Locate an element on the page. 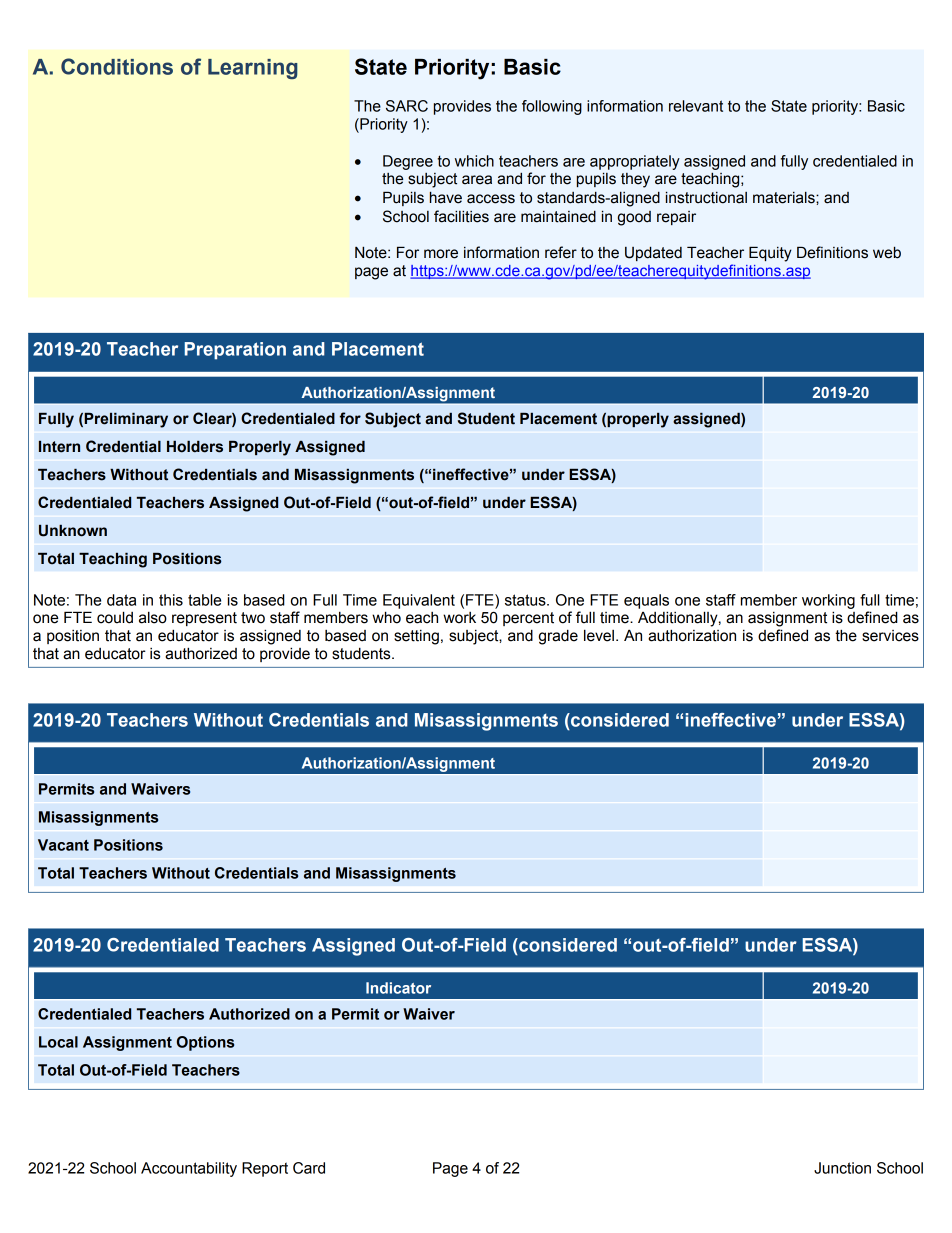 This page has height=1233, width=952. status is located at coordinates (526, 600).
